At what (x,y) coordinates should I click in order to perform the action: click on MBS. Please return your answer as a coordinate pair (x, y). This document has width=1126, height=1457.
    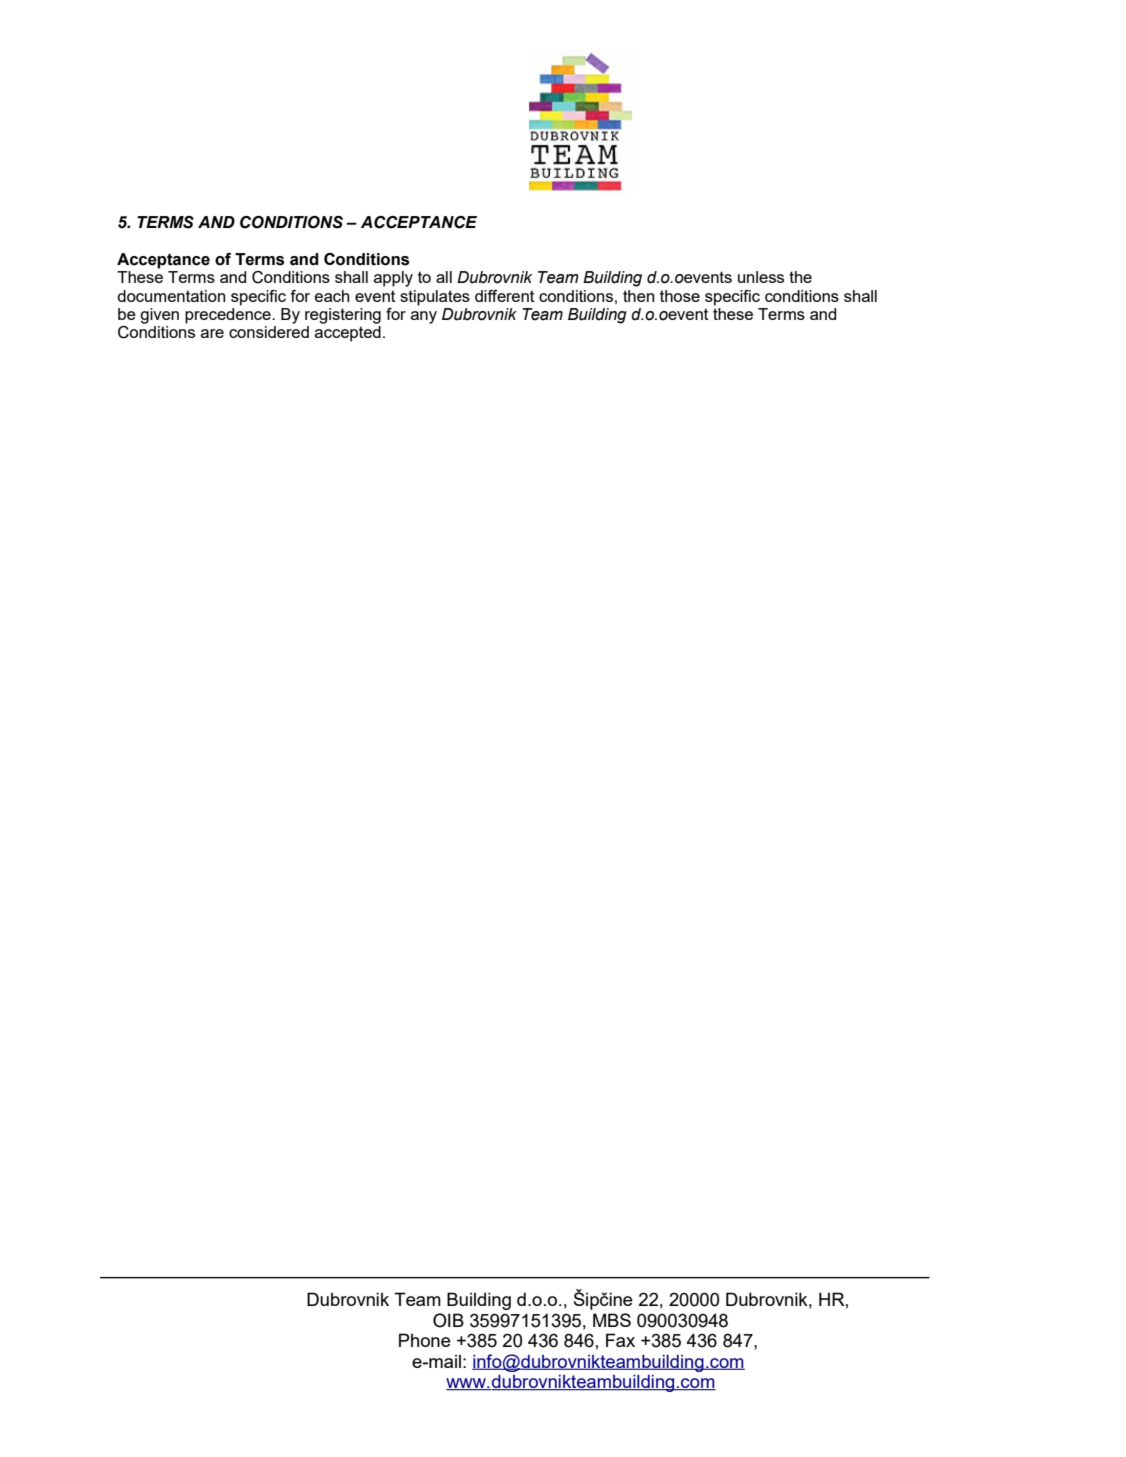
    Looking at the image, I should click on (612, 1320).
